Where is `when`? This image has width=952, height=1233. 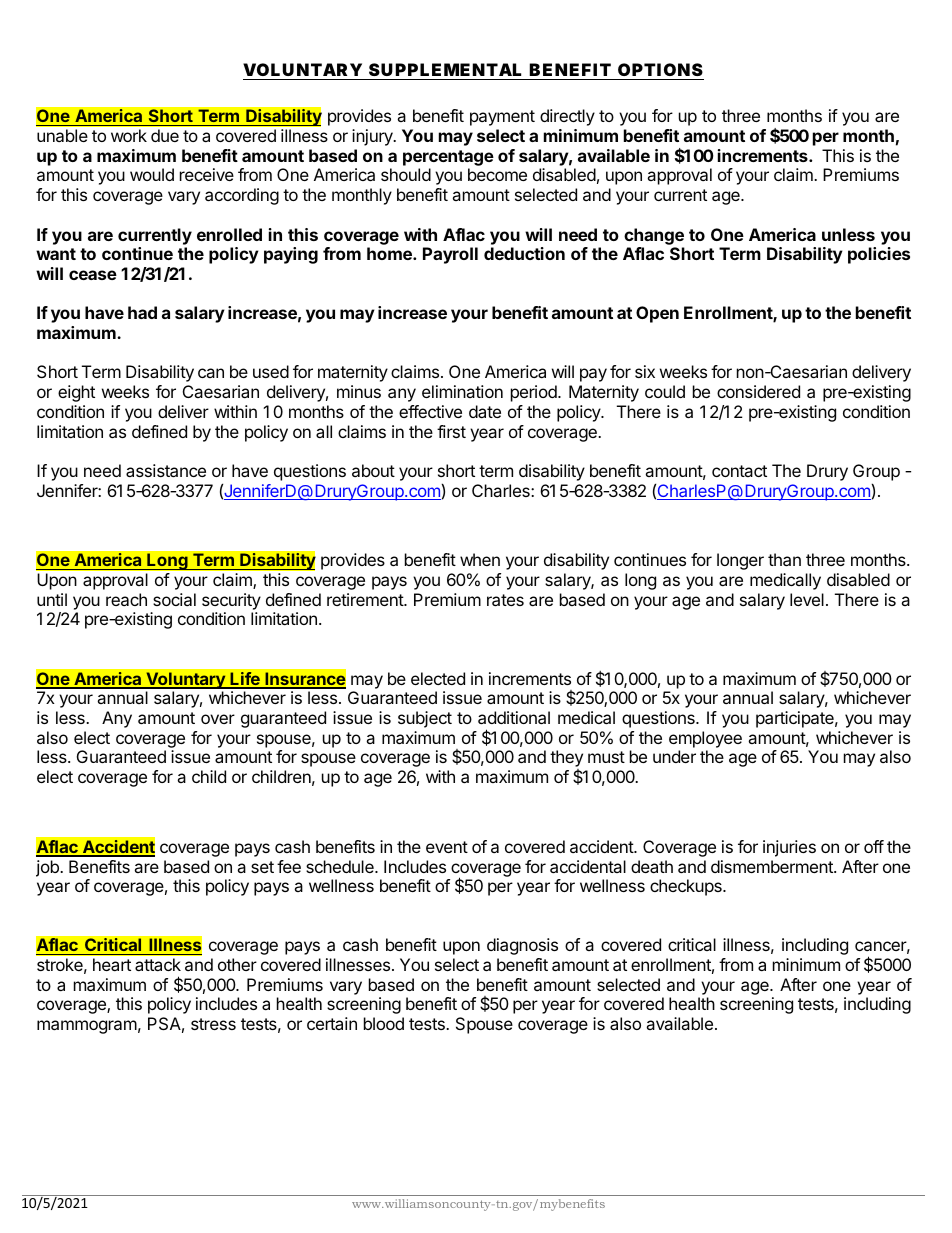 when is located at coordinates (480, 559).
